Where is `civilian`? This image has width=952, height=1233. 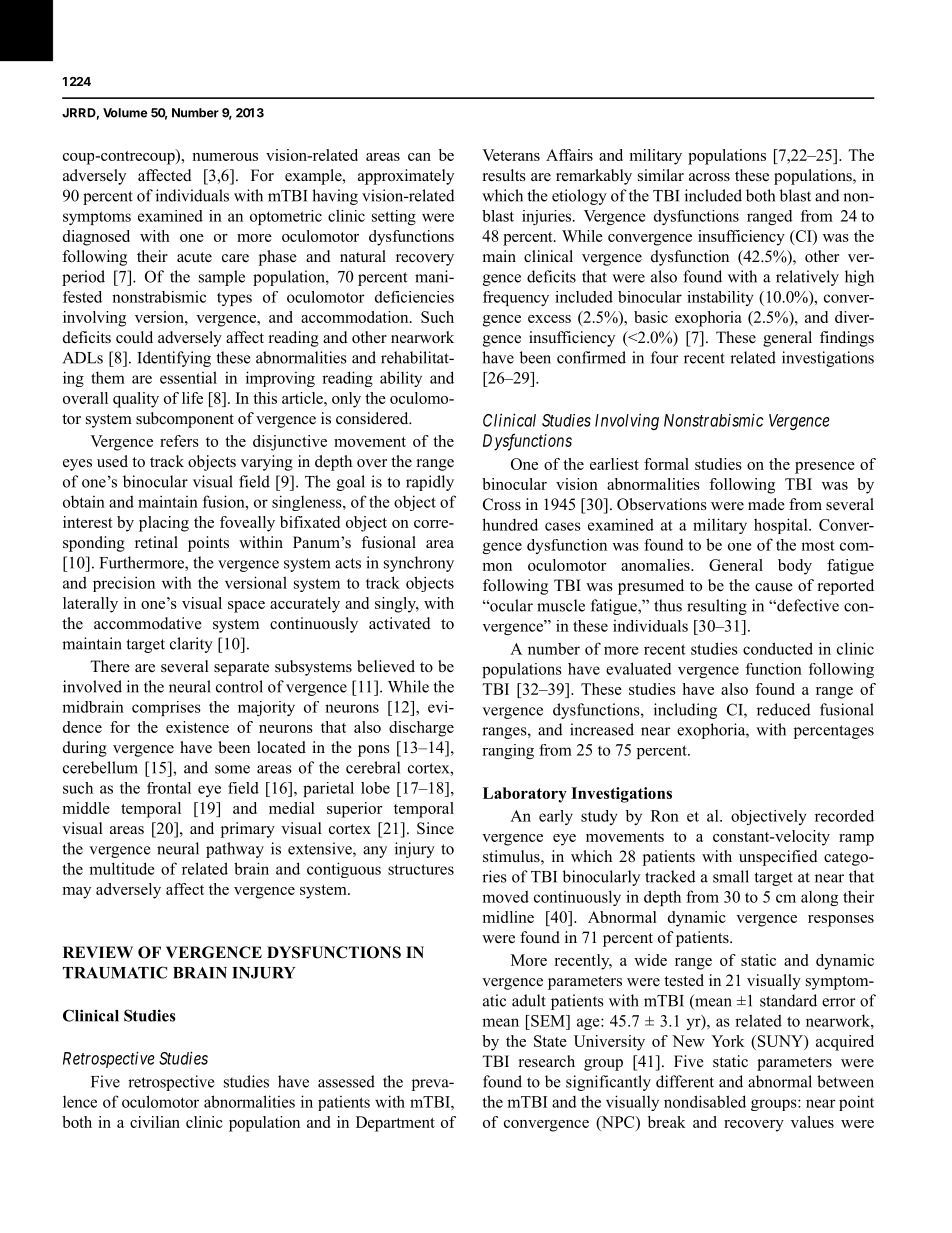
civilian is located at coordinates (155, 1122).
